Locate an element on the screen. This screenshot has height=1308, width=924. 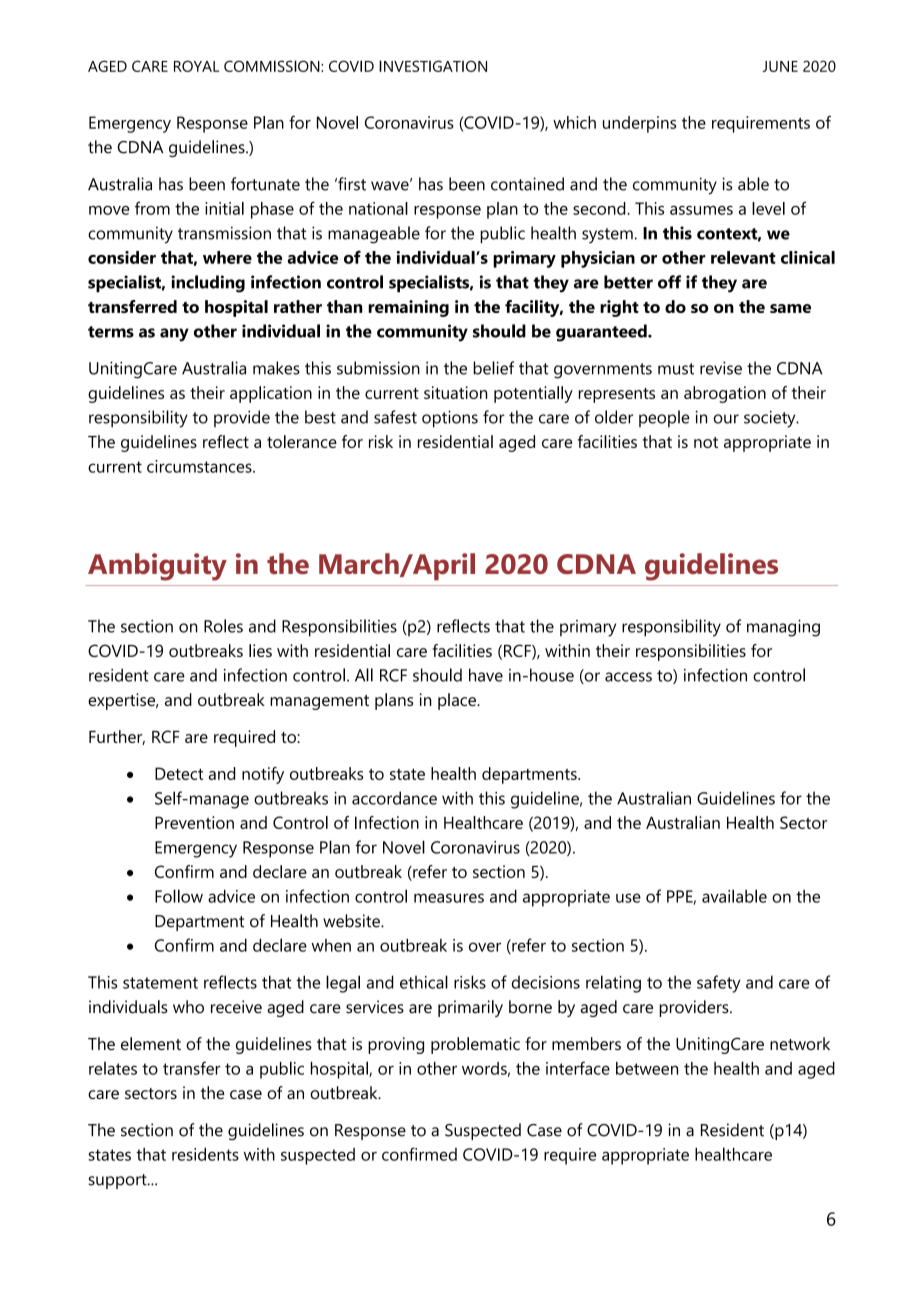
managing is located at coordinates (783, 628).
